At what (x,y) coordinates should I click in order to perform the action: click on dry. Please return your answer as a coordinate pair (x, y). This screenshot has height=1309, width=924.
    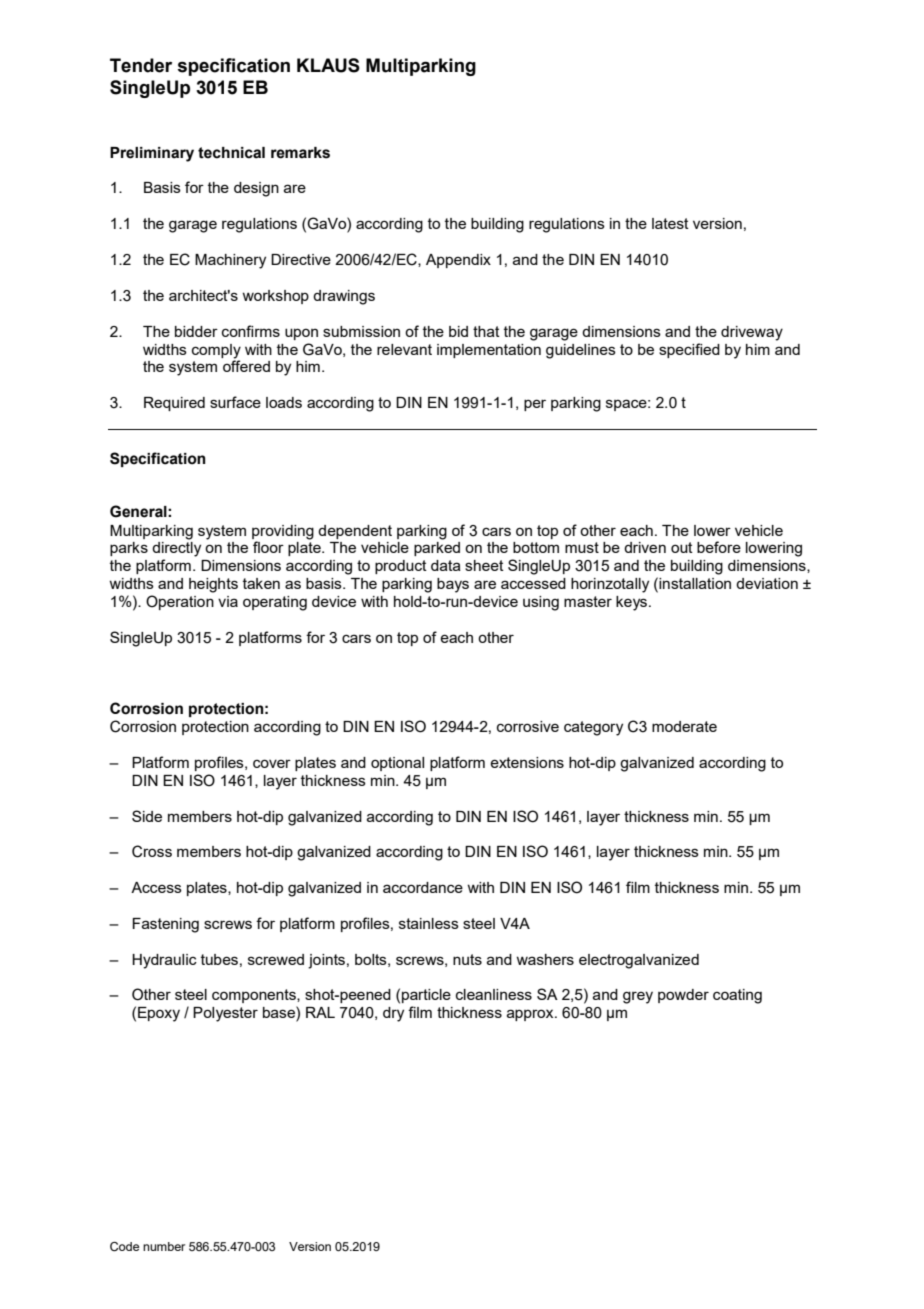
    Looking at the image, I should click on (393, 1014).
